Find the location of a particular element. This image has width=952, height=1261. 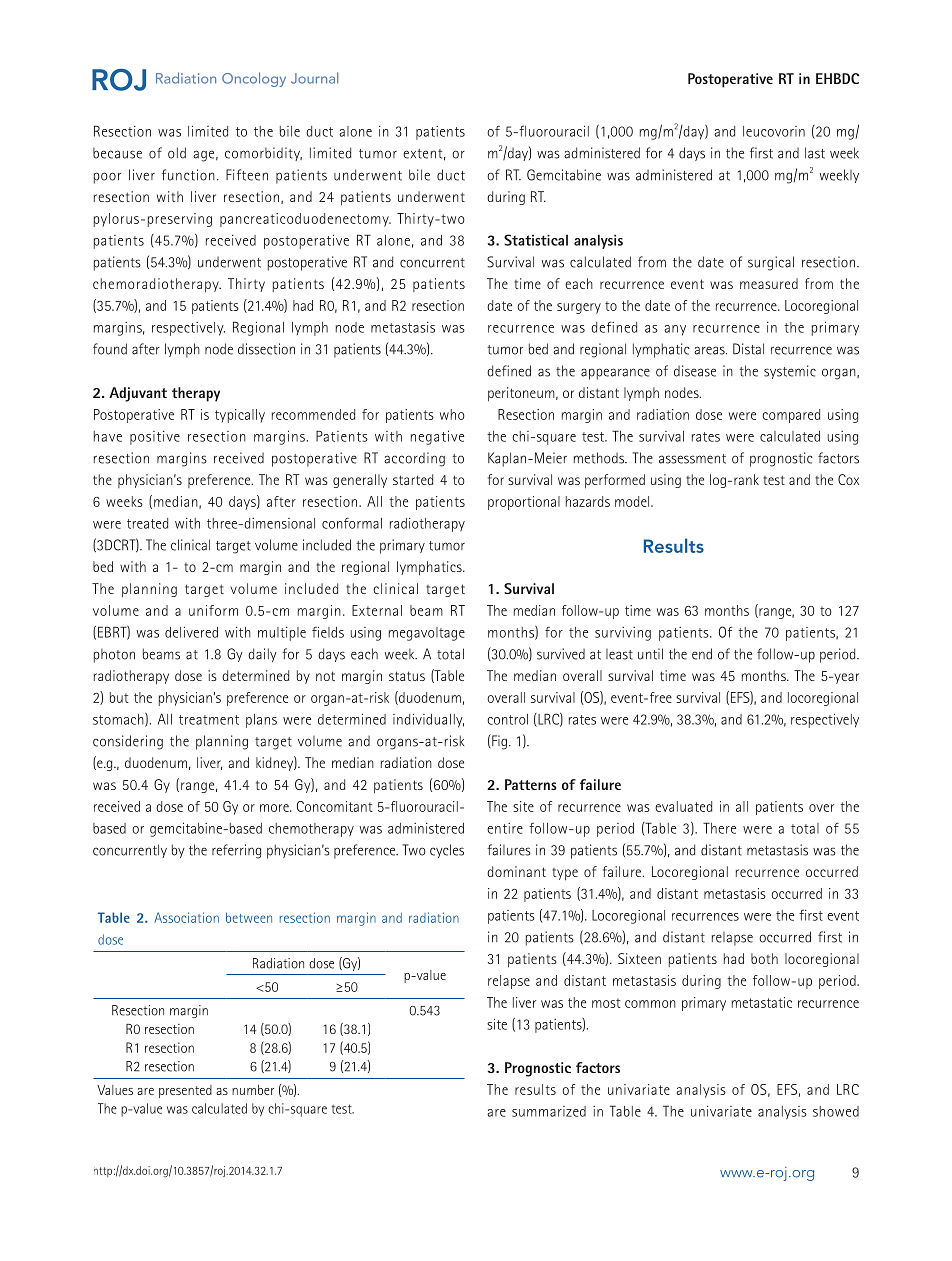

who is located at coordinates (452, 414).
